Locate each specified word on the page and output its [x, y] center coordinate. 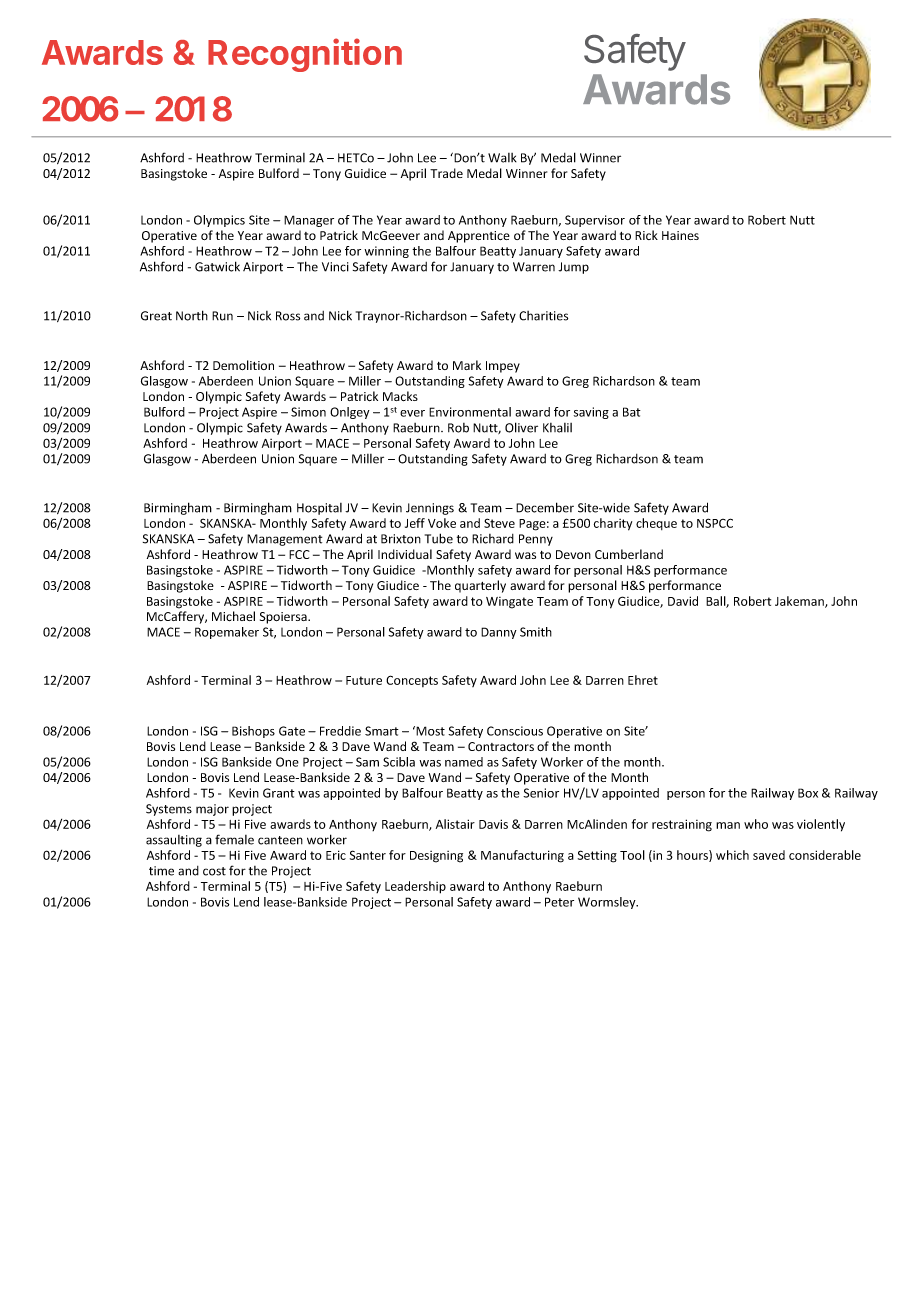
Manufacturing [522, 856]
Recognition [305, 55]
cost [214, 871]
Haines [680, 235]
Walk [502, 158]
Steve [499, 523]
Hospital [319, 509]
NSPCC [715, 523]
